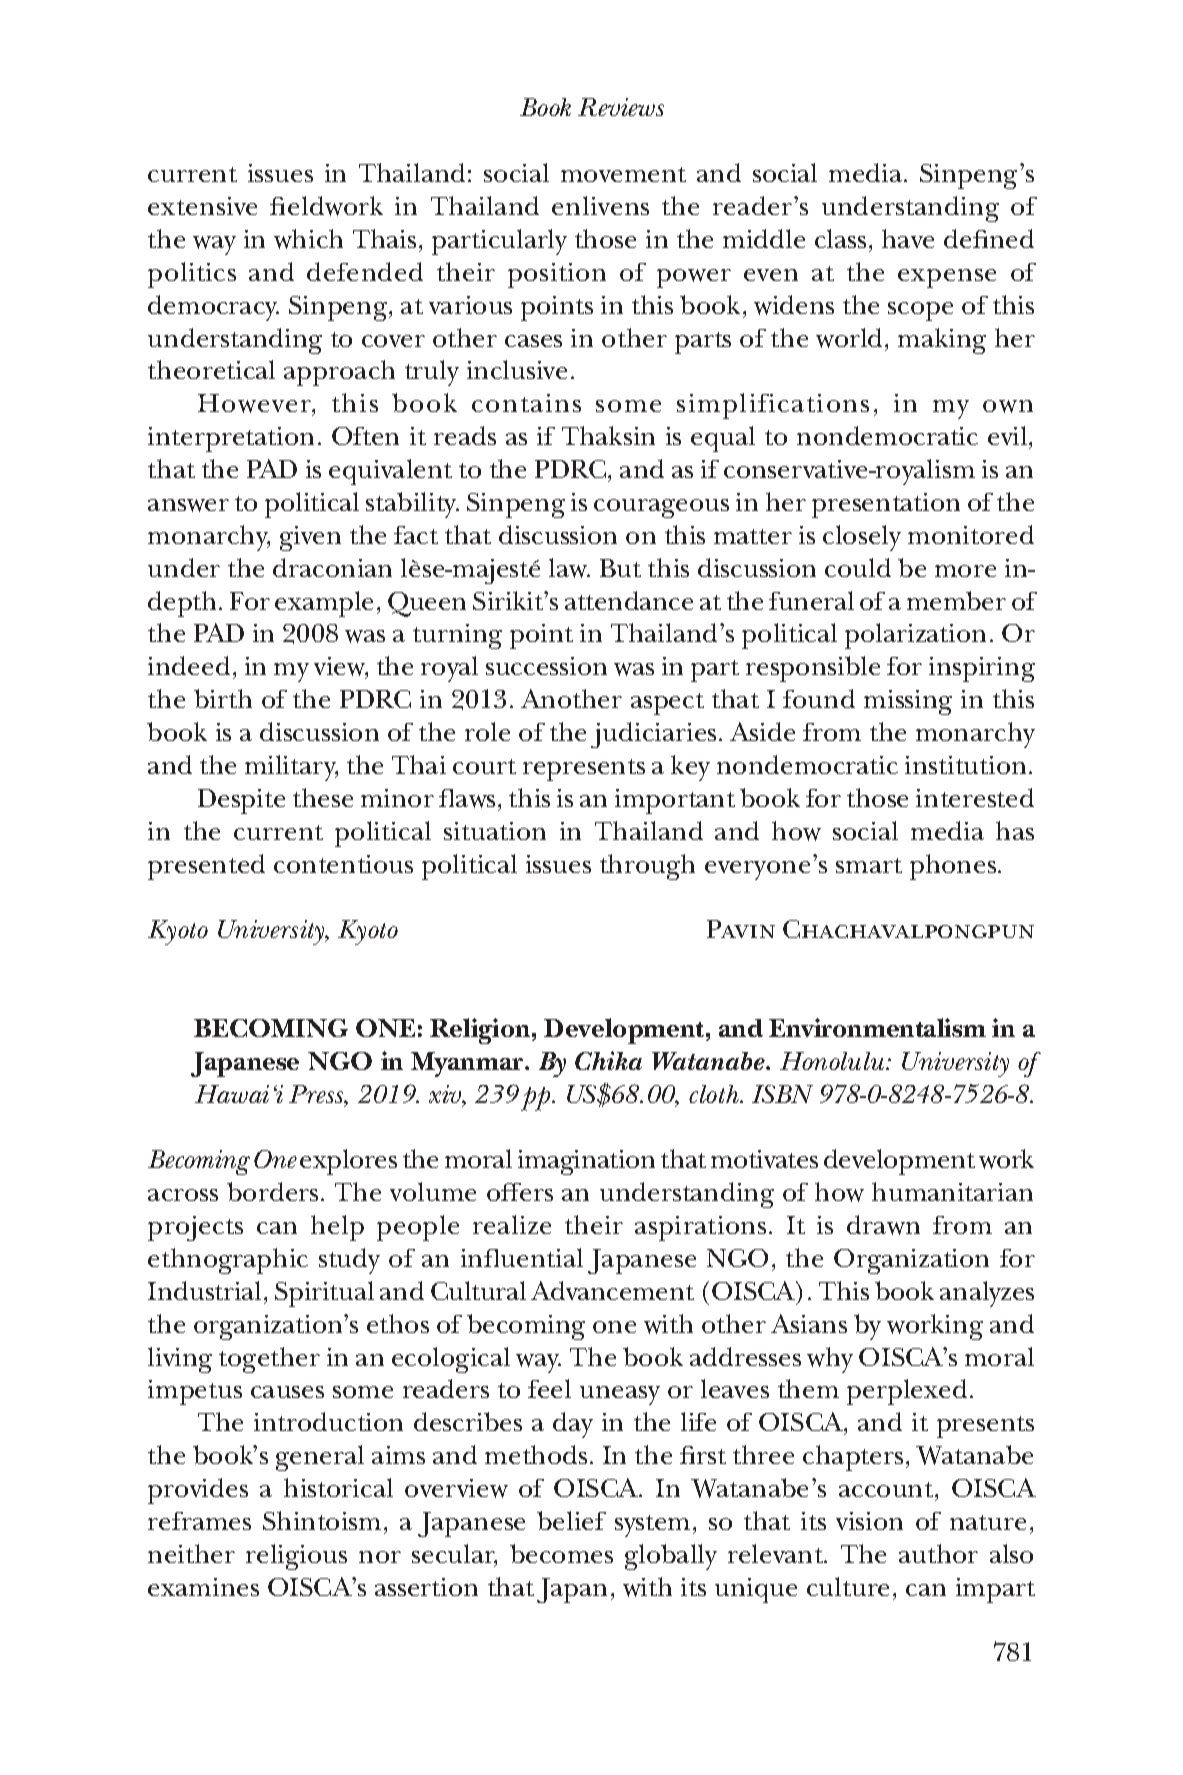  What do you see at coordinates (223, 698) in the screenshot?
I see `birth` at bounding box center [223, 698].
